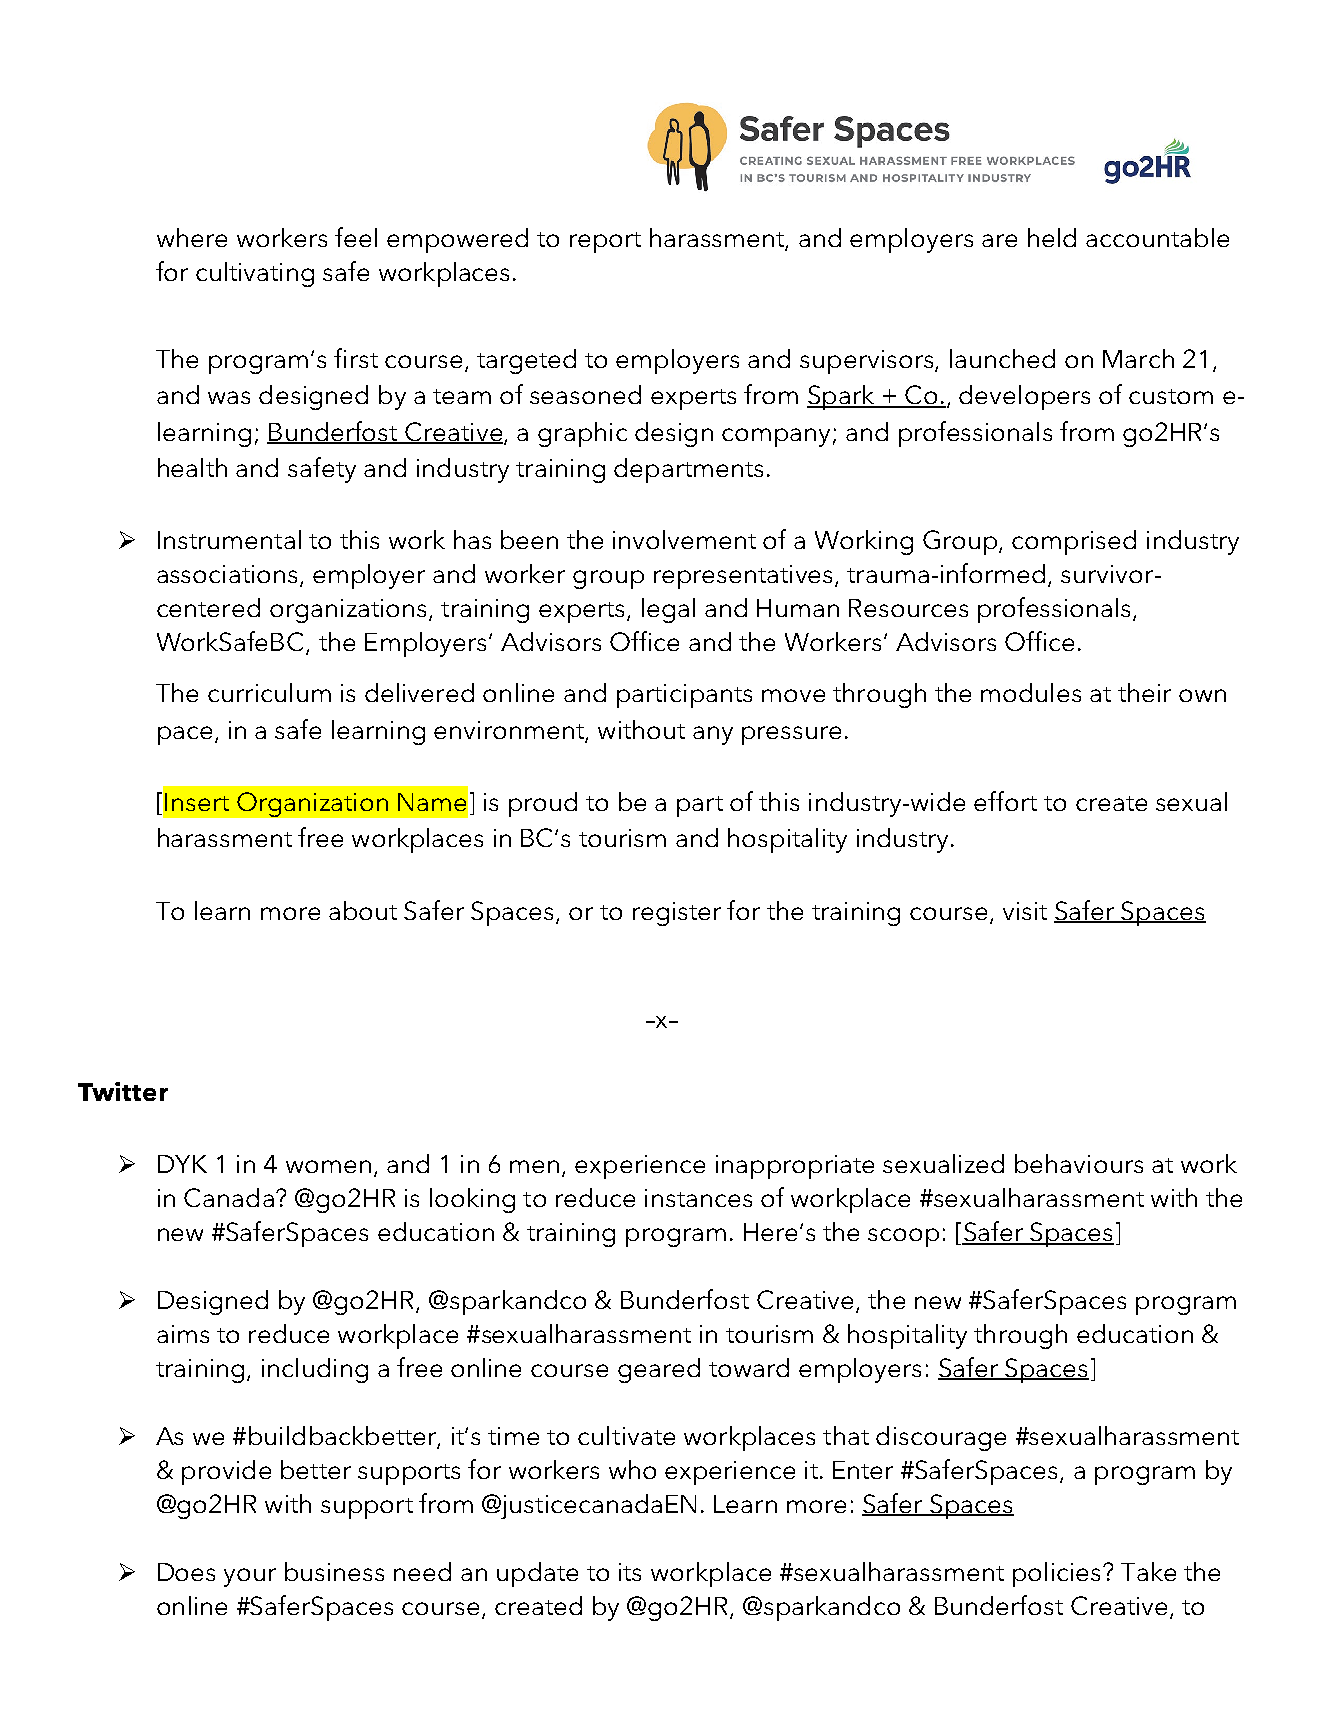  What do you see at coordinates (250, 1577) in the image?
I see `your` at bounding box center [250, 1577].
